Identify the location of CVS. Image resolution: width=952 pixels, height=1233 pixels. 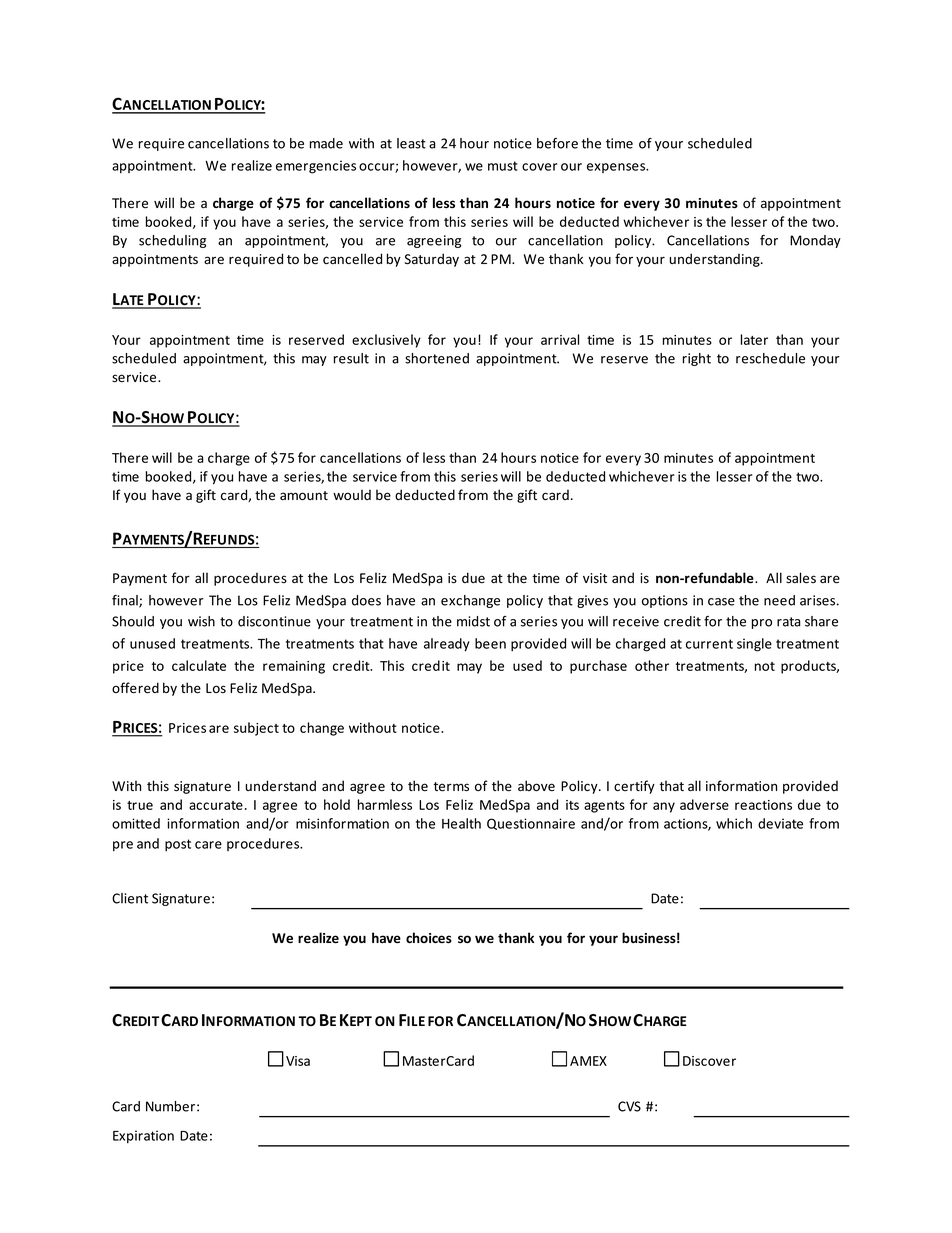
(629, 1106).
